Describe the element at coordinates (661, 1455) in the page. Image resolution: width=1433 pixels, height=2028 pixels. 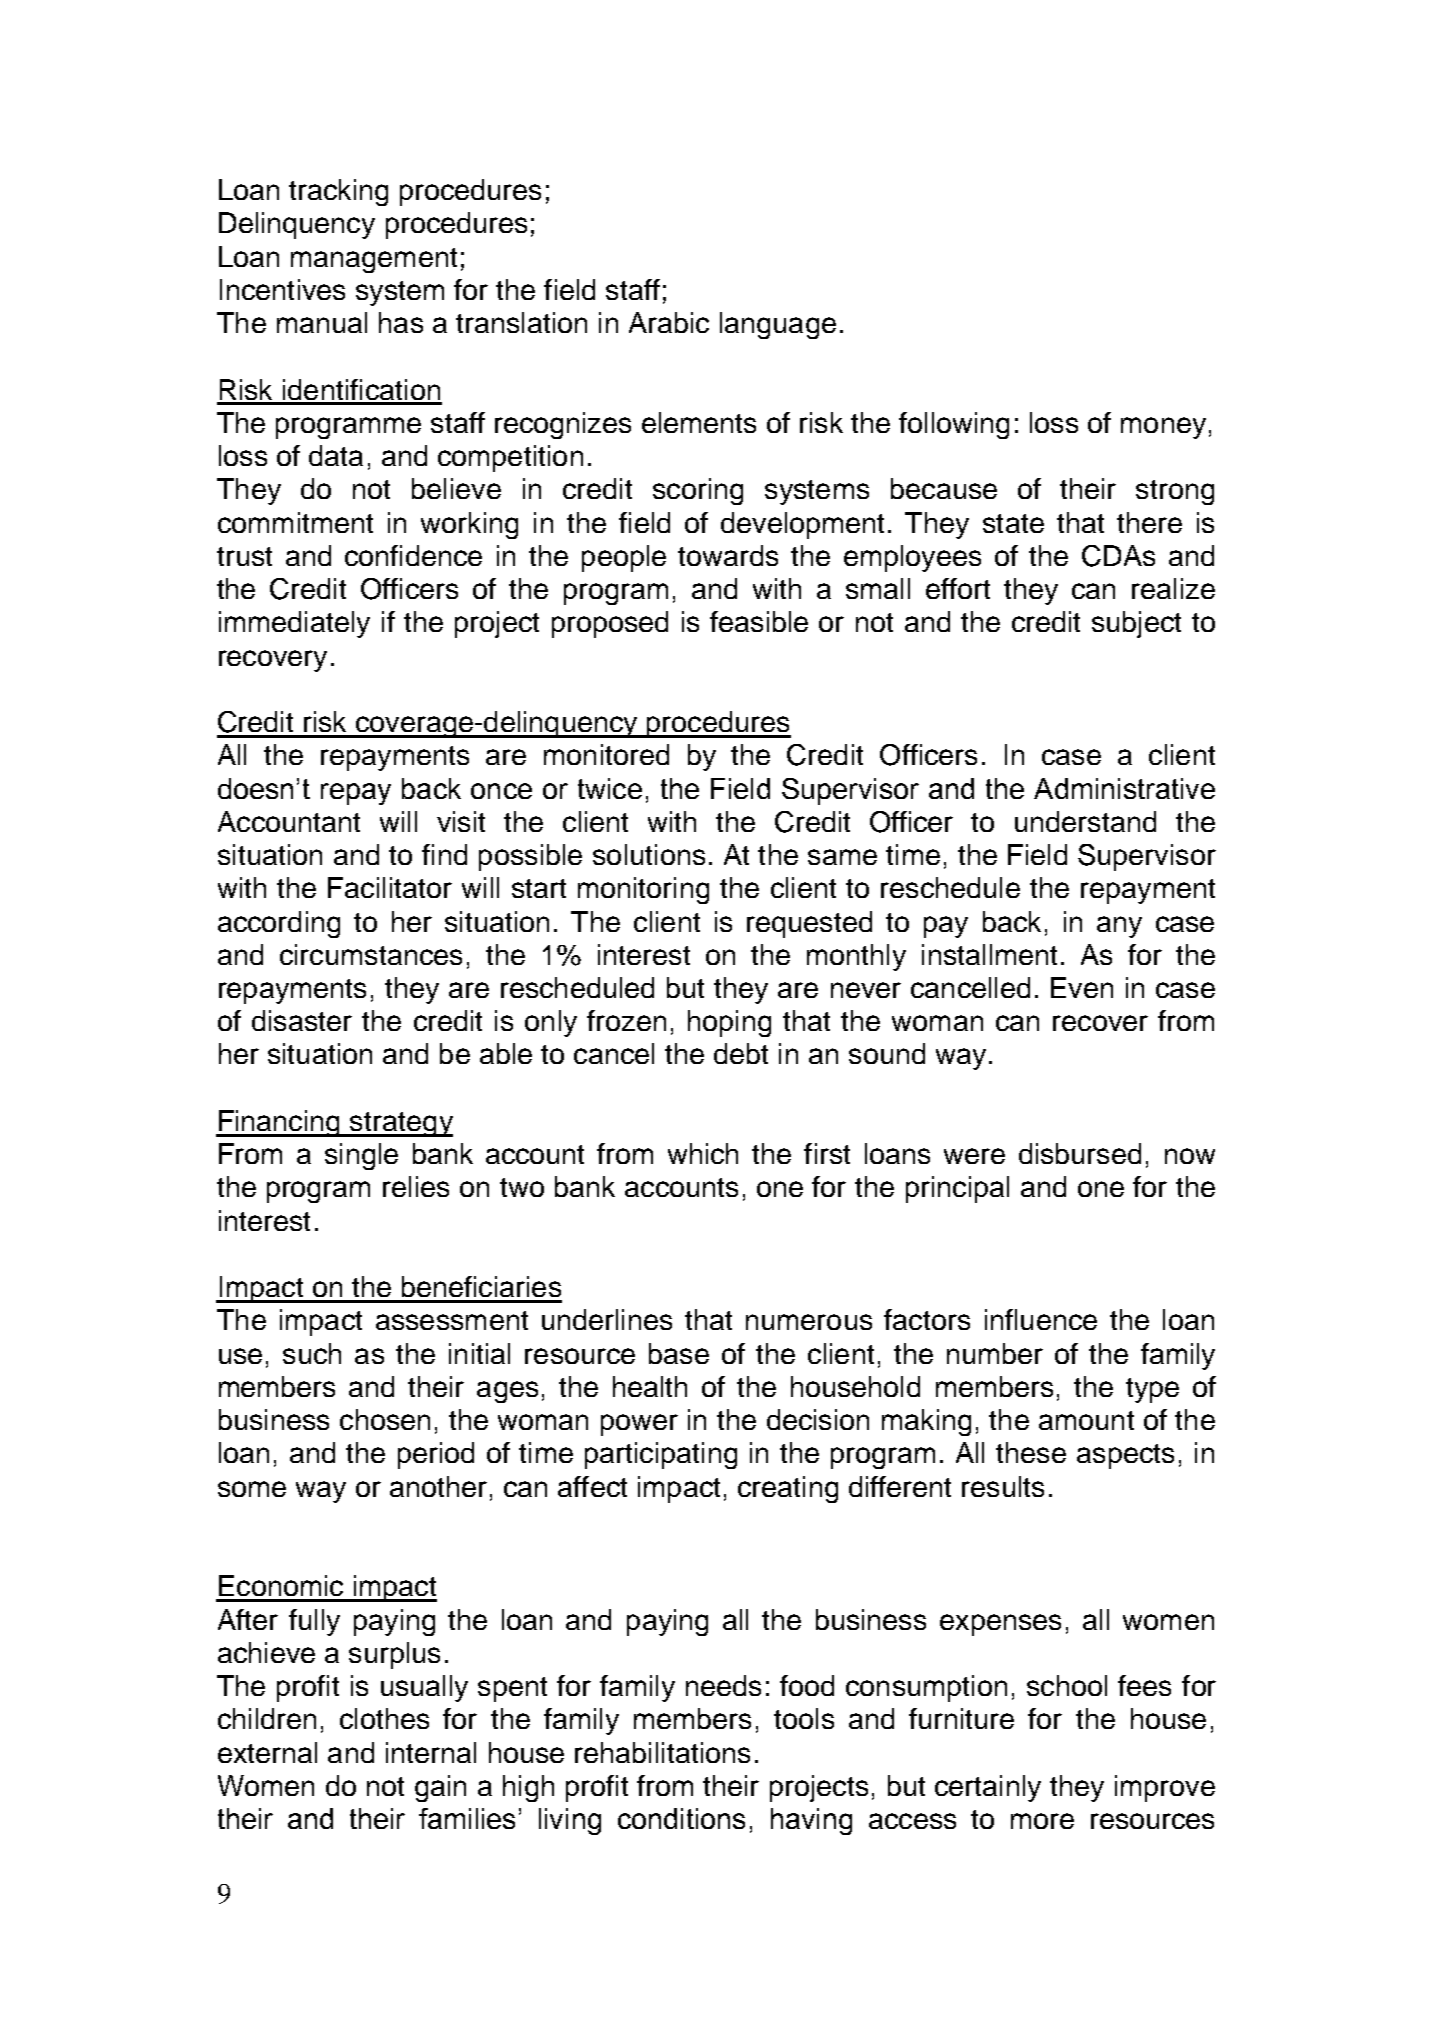
I see `participating` at that location.
